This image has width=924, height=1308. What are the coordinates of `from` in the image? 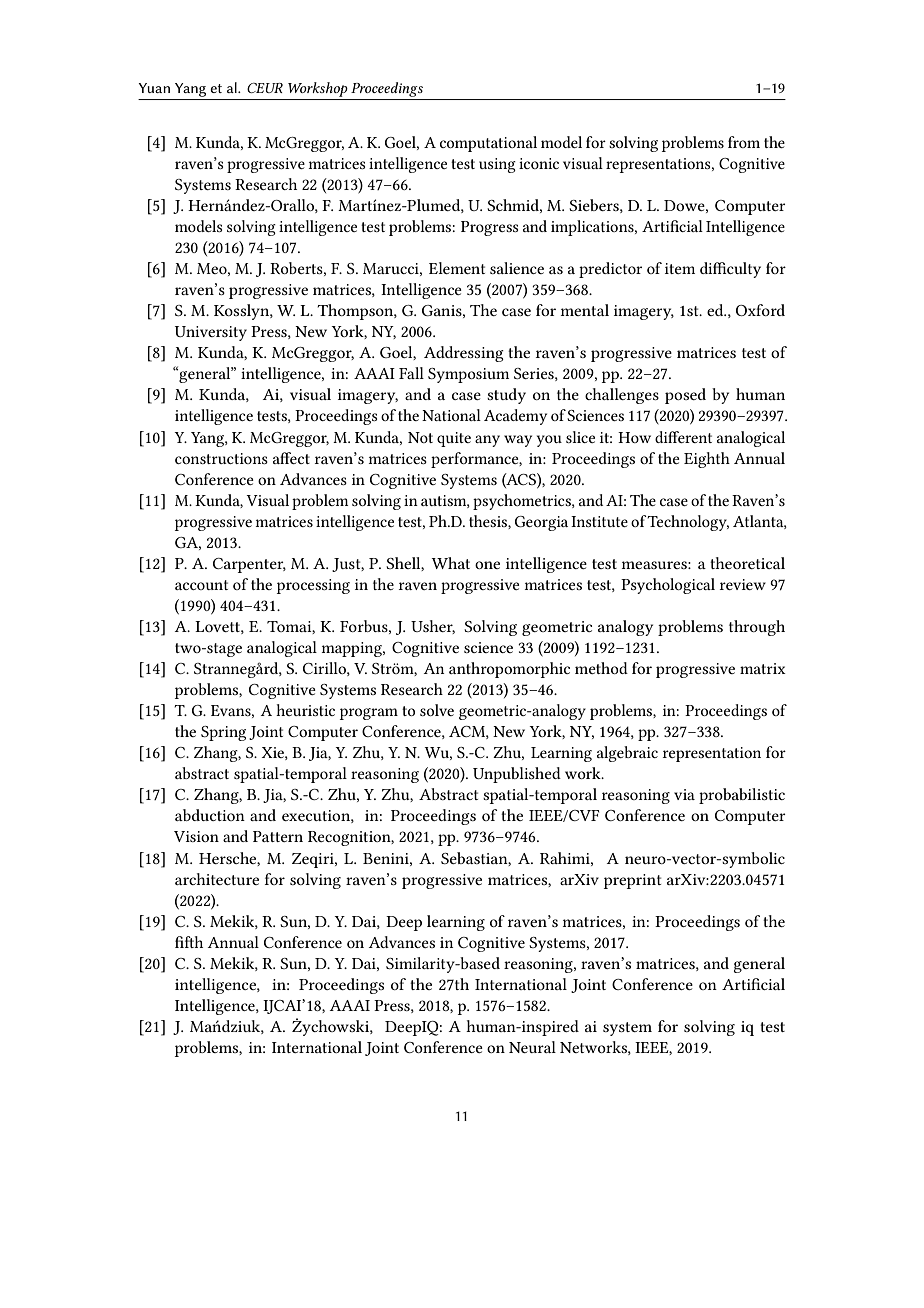 It's located at (744, 142).
